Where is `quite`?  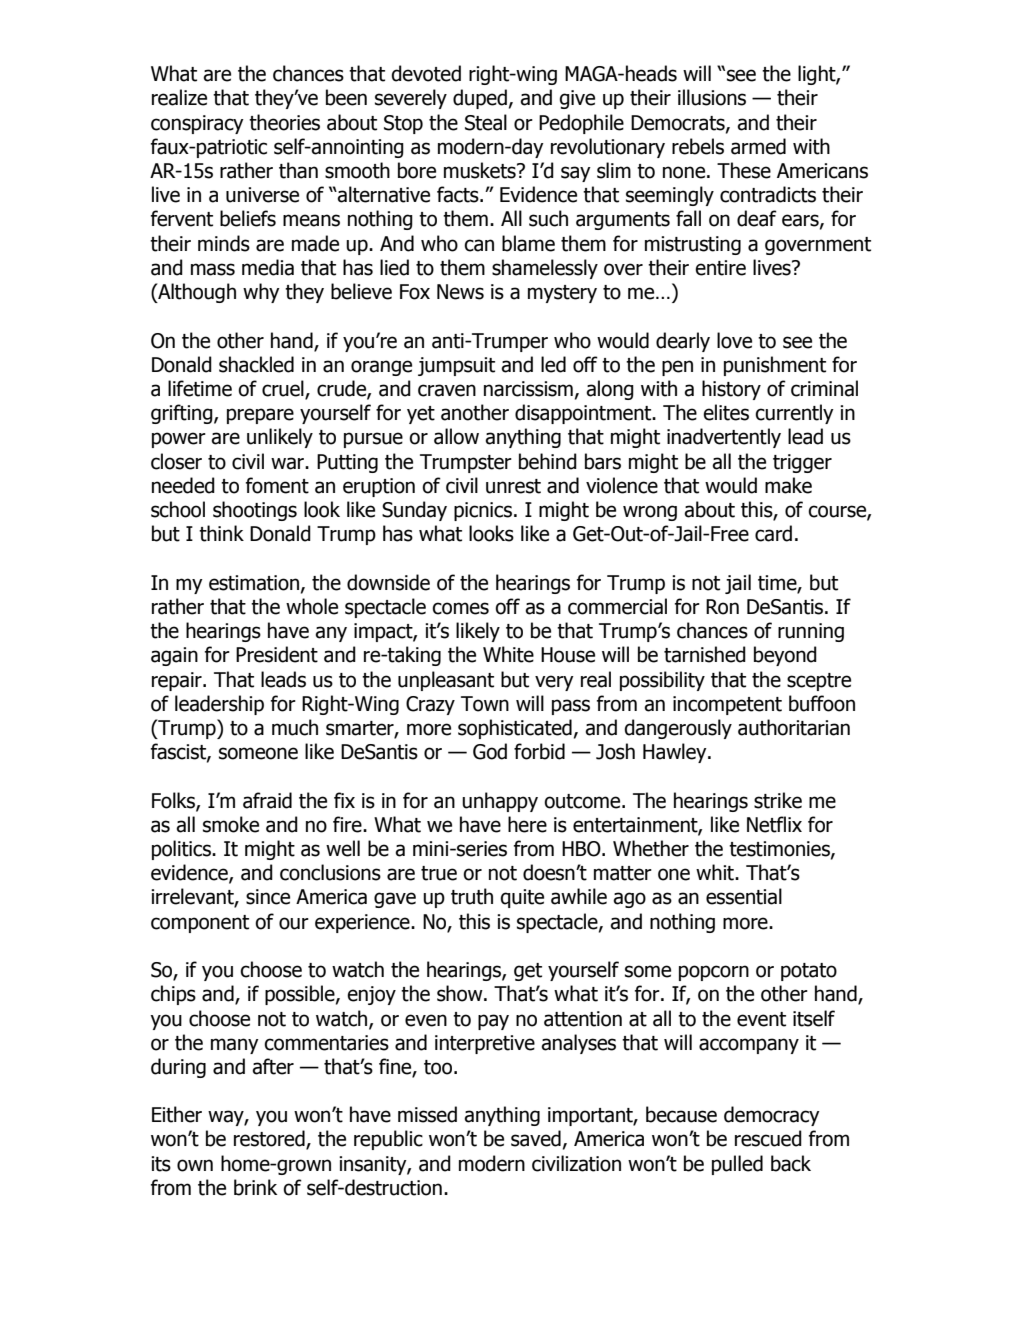
quite is located at coordinates (522, 898).
